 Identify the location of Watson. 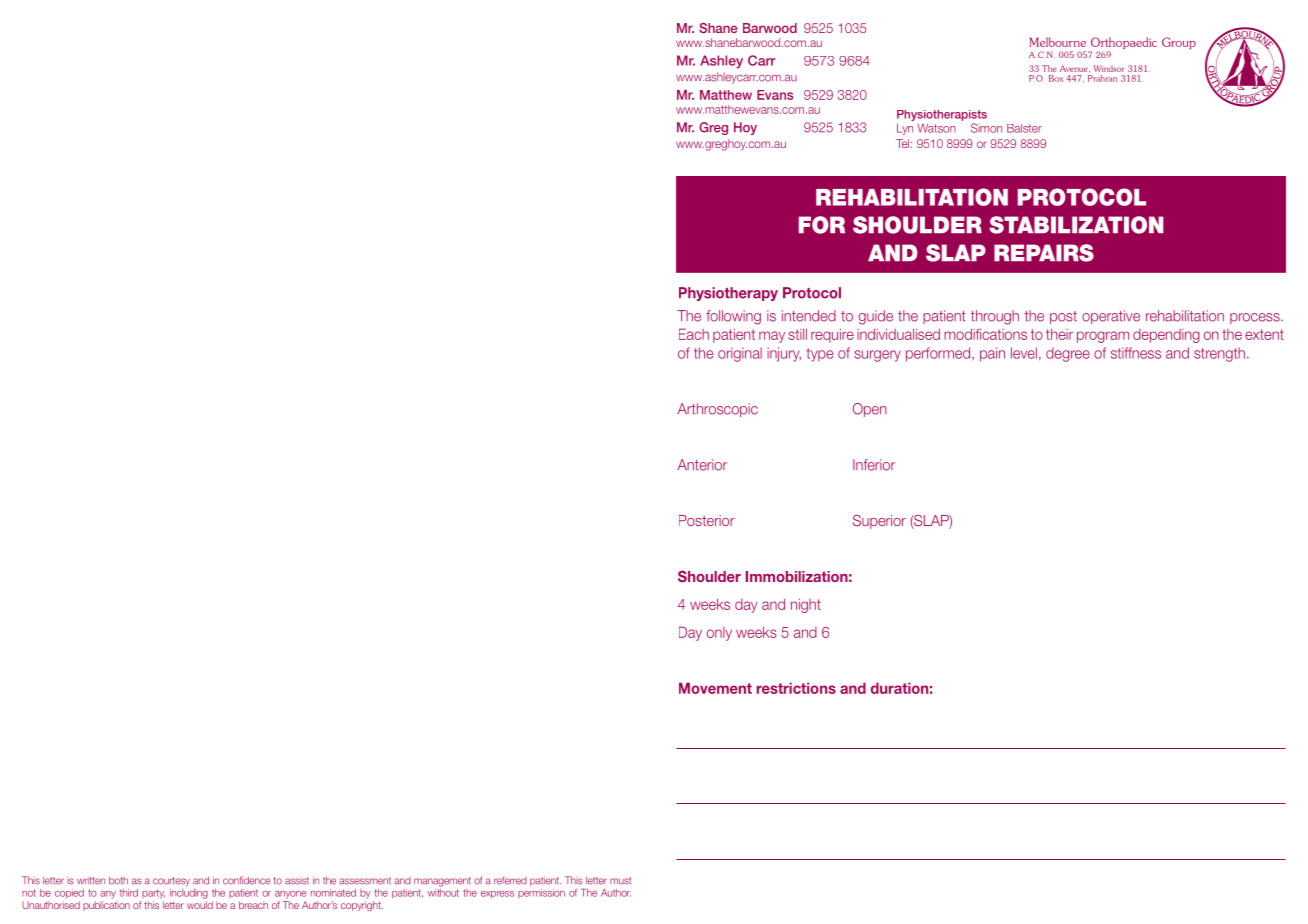
(937, 128).
